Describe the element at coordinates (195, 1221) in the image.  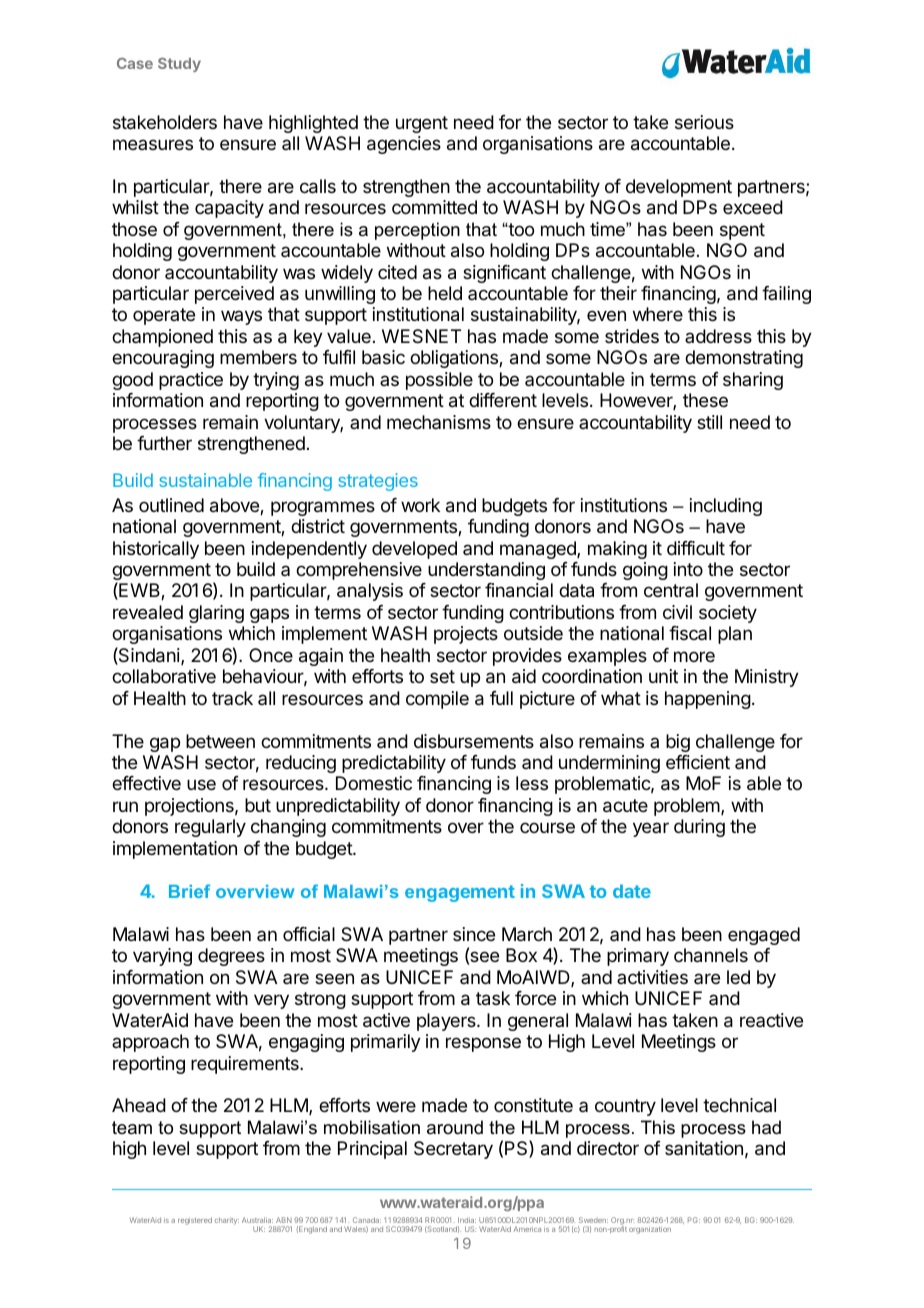
I see `registered` at that location.
